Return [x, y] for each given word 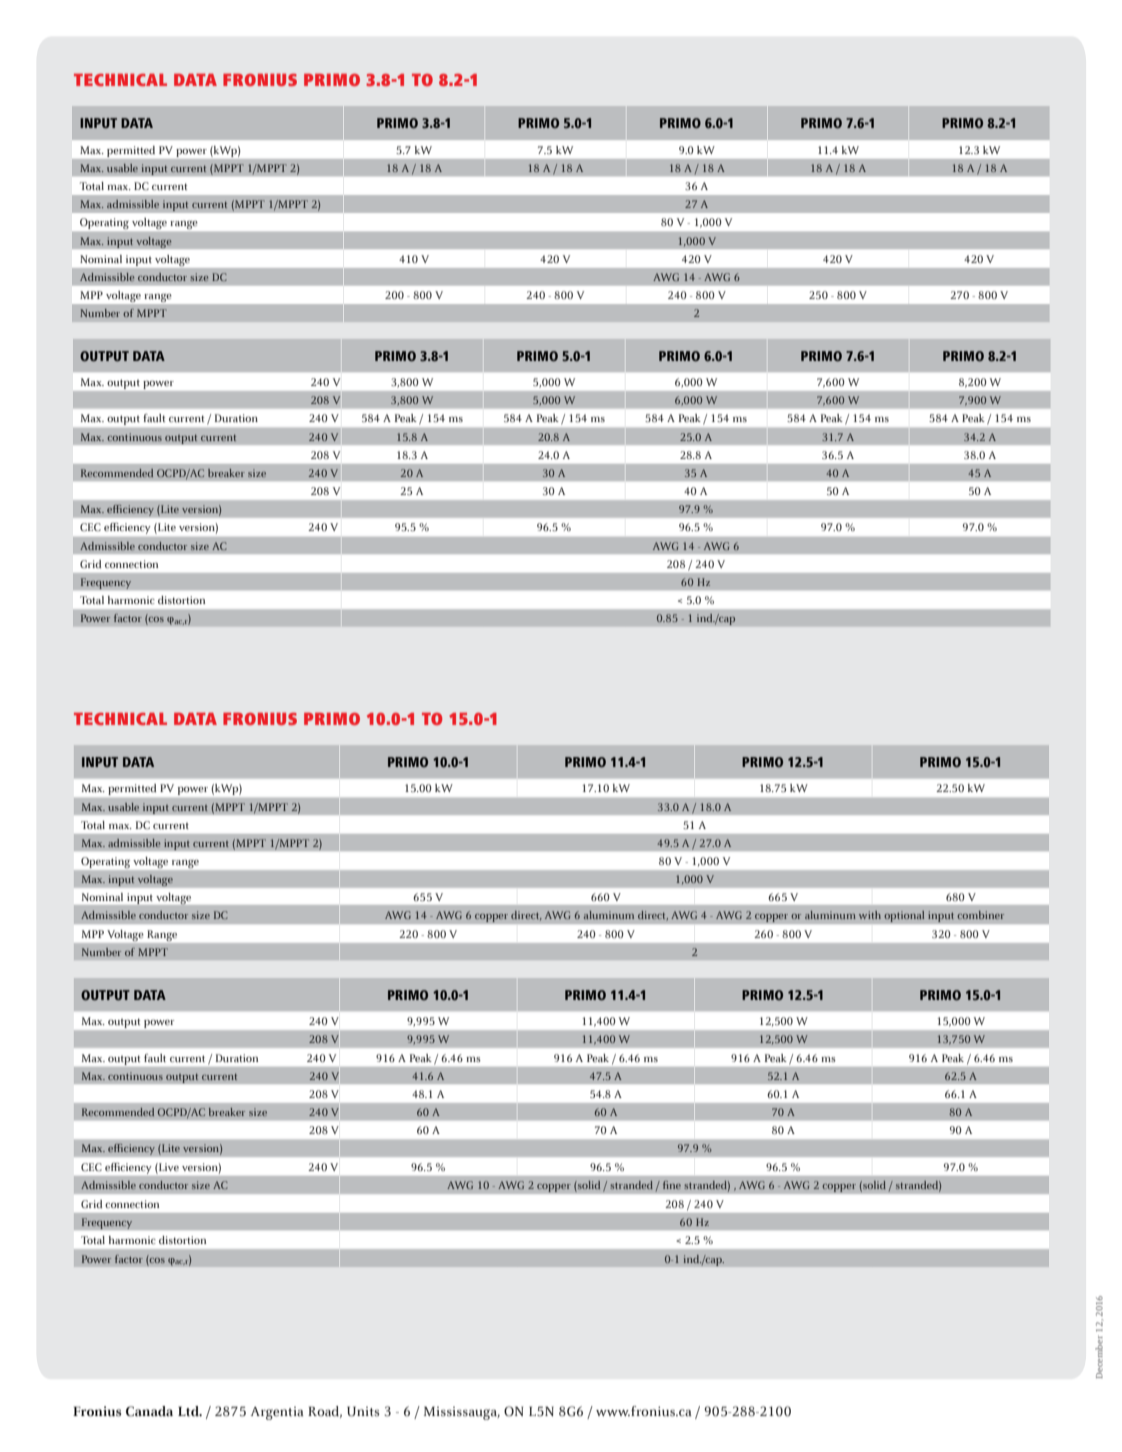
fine [672, 1185]
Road [325, 1412]
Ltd [189, 1411]
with [870, 915]
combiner [980, 915]
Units [363, 1411]
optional [904, 916]
